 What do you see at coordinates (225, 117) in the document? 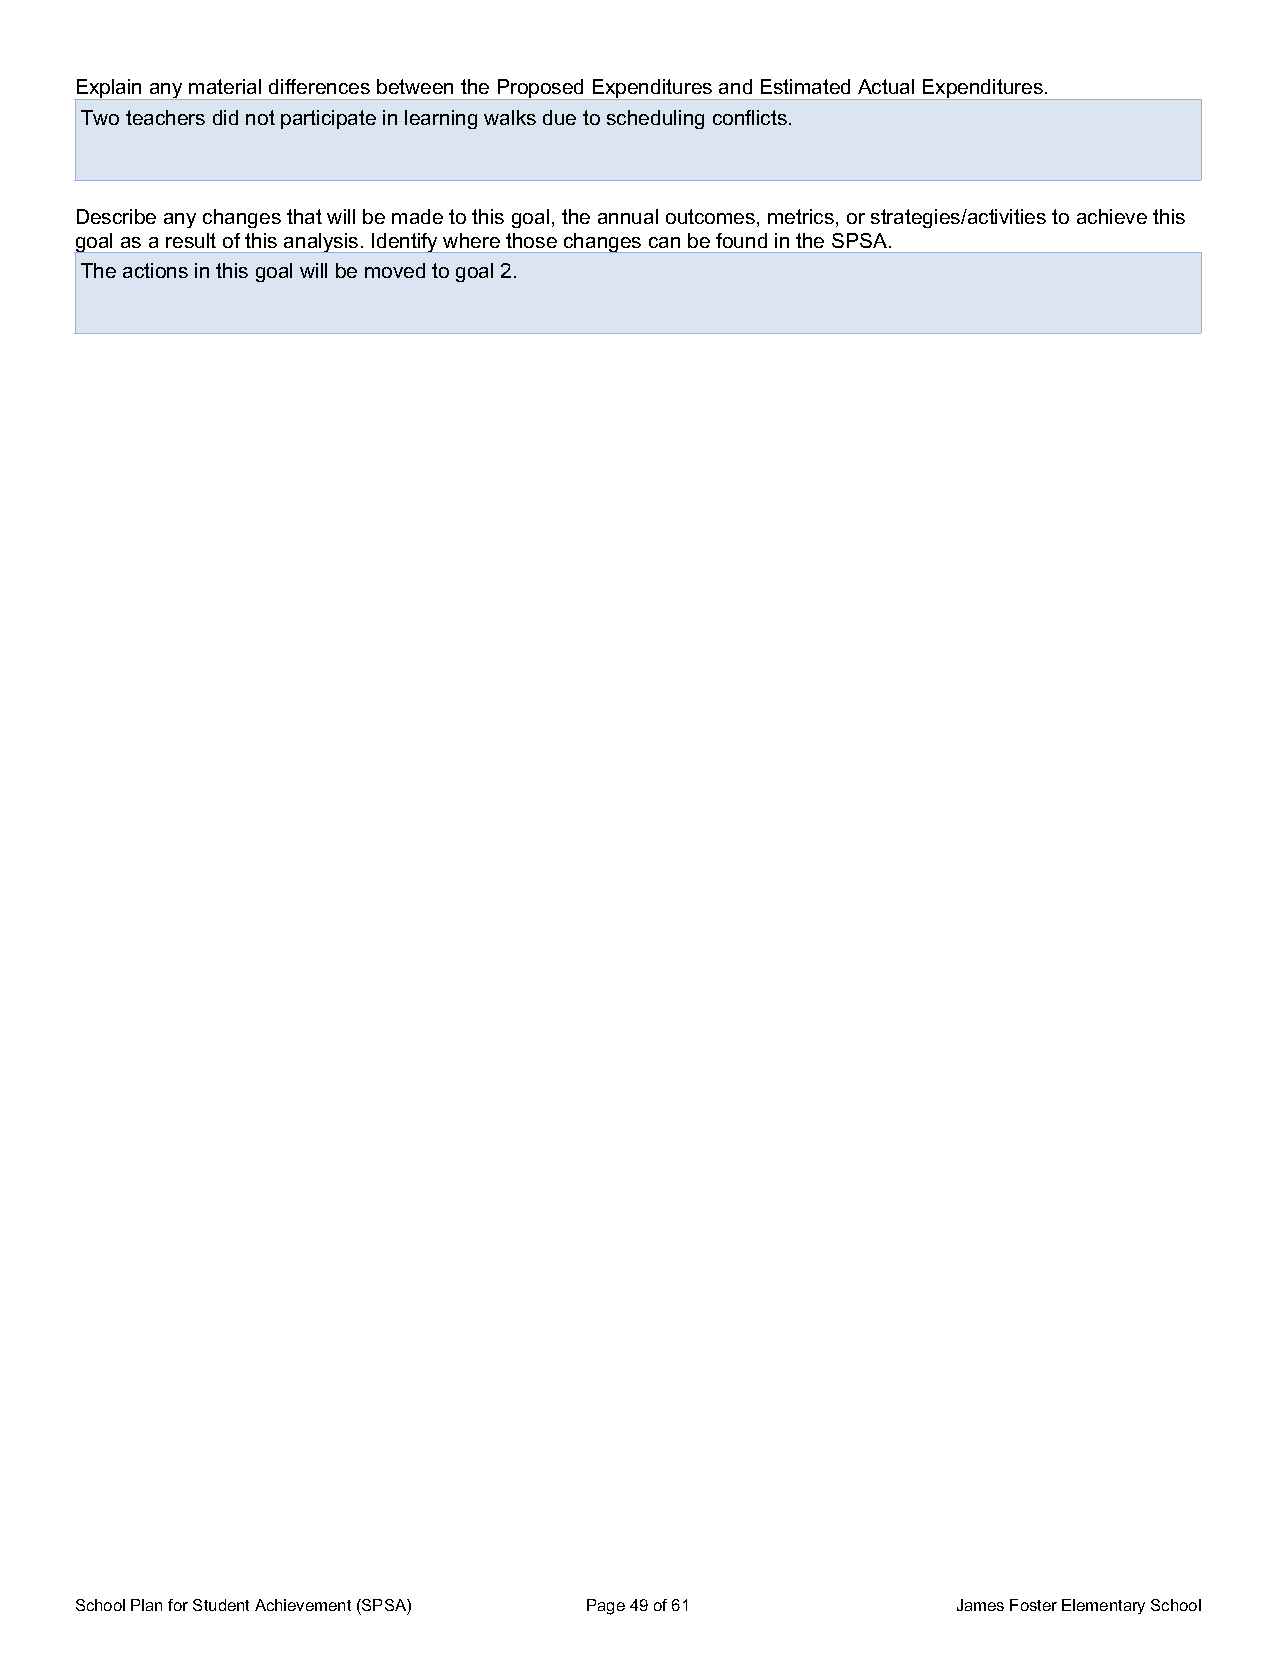
I see `did` at bounding box center [225, 117].
